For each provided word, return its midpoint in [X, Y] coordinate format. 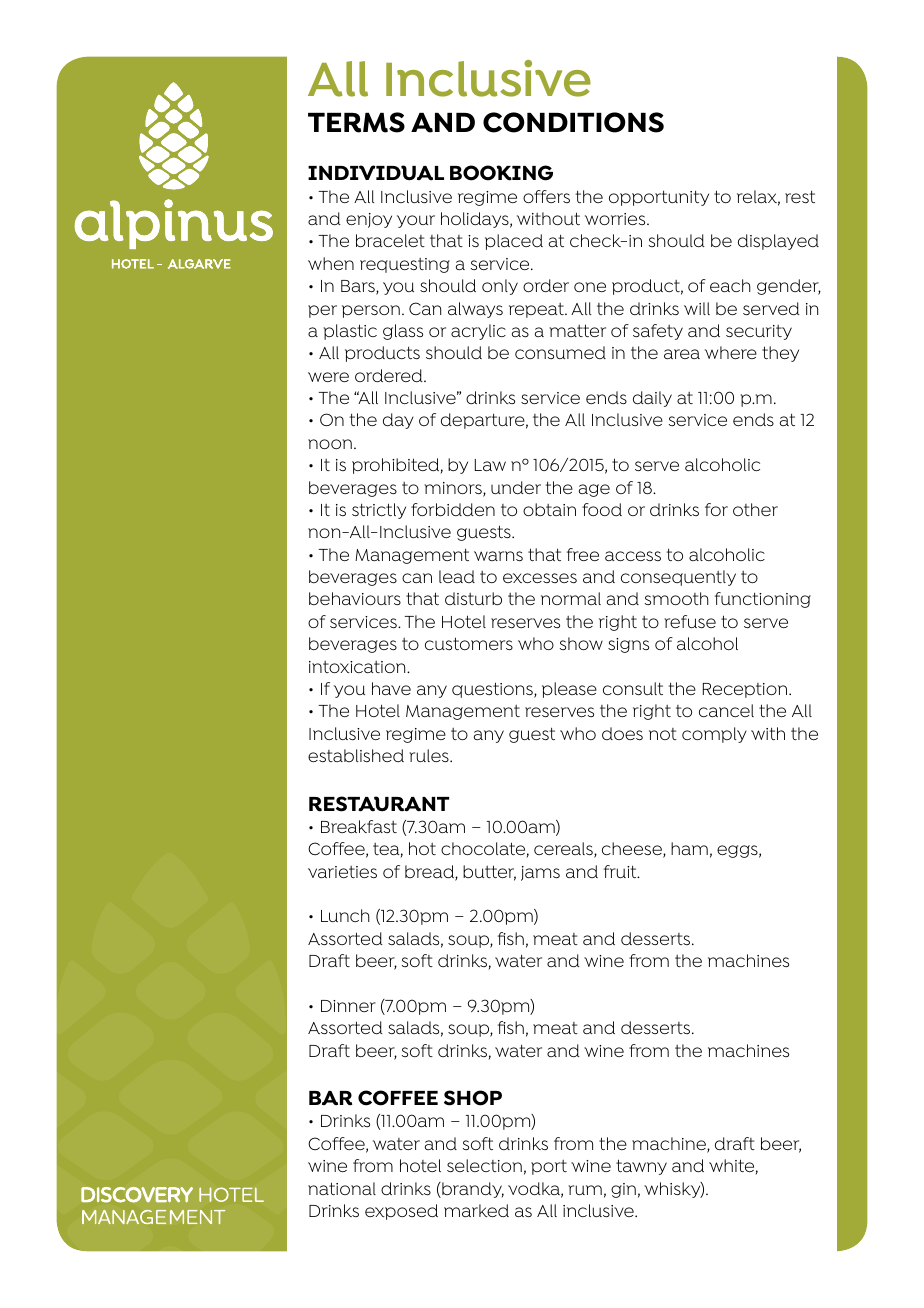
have [391, 689]
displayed [778, 242]
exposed [401, 1212]
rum [585, 1190]
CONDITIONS [573, 122]
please [569, 690]
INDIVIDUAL [376, 173]
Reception [746, 690]
